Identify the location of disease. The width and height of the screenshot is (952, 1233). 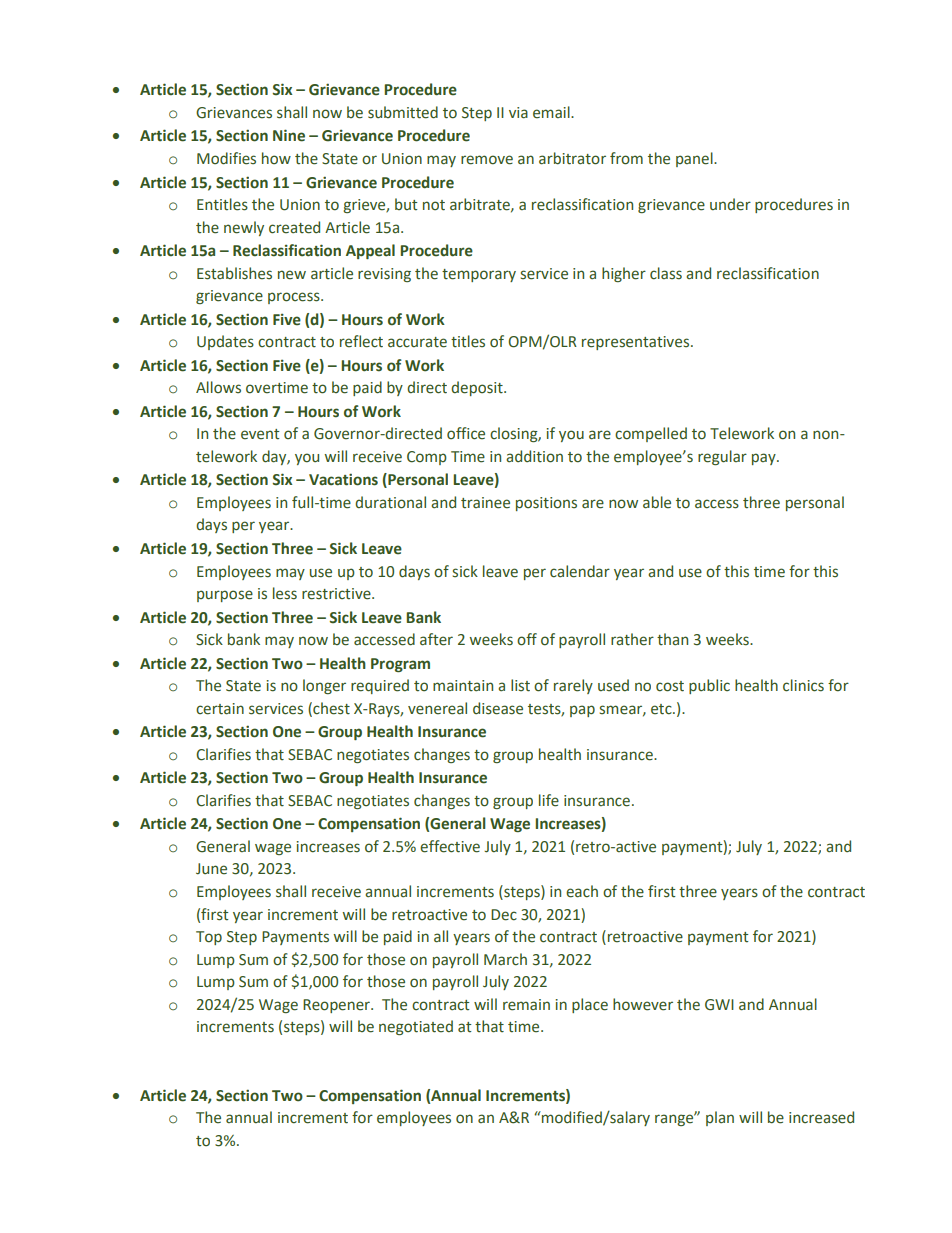
(498, 708).
